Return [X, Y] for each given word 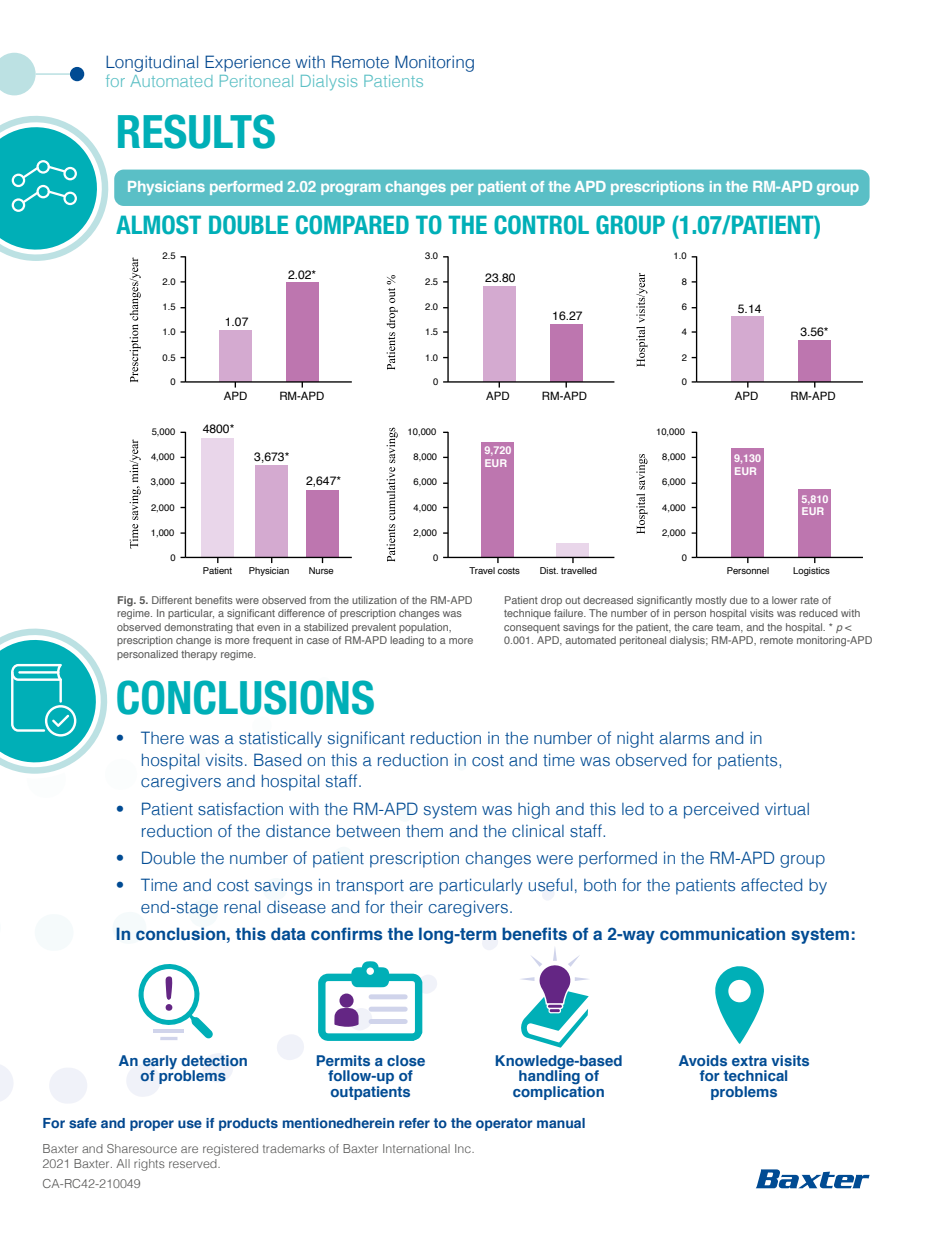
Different [172, 600]
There [162, 738]
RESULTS [196, 131]
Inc [464, 1148]
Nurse [321, 570]
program [351, 189]
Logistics [811, 571]
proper [152, 1125]
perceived [721, 811]
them [424, 831]
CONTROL [541, 225]
